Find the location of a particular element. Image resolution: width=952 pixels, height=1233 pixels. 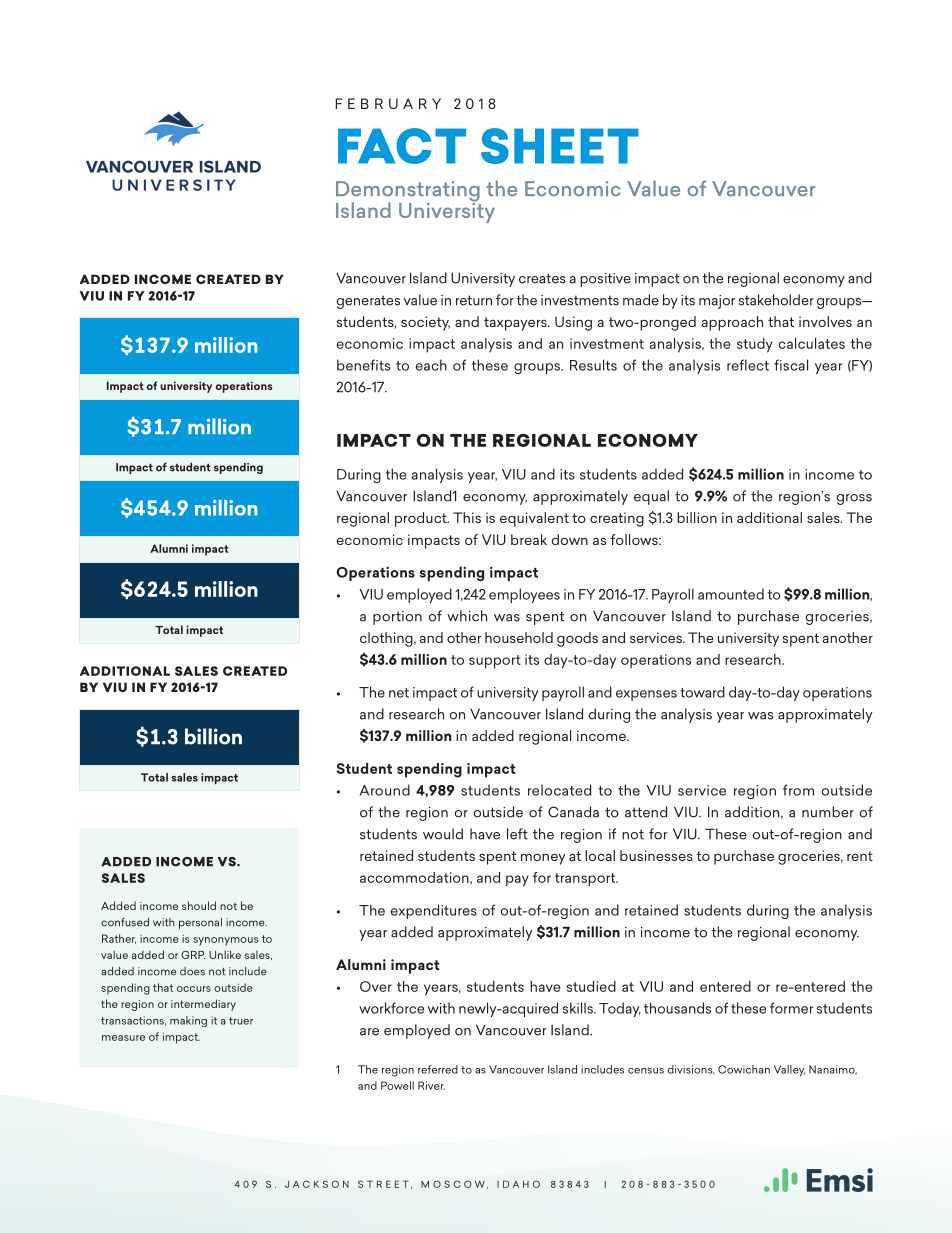

FEBRUARY is located at coordinates (388, 103).
